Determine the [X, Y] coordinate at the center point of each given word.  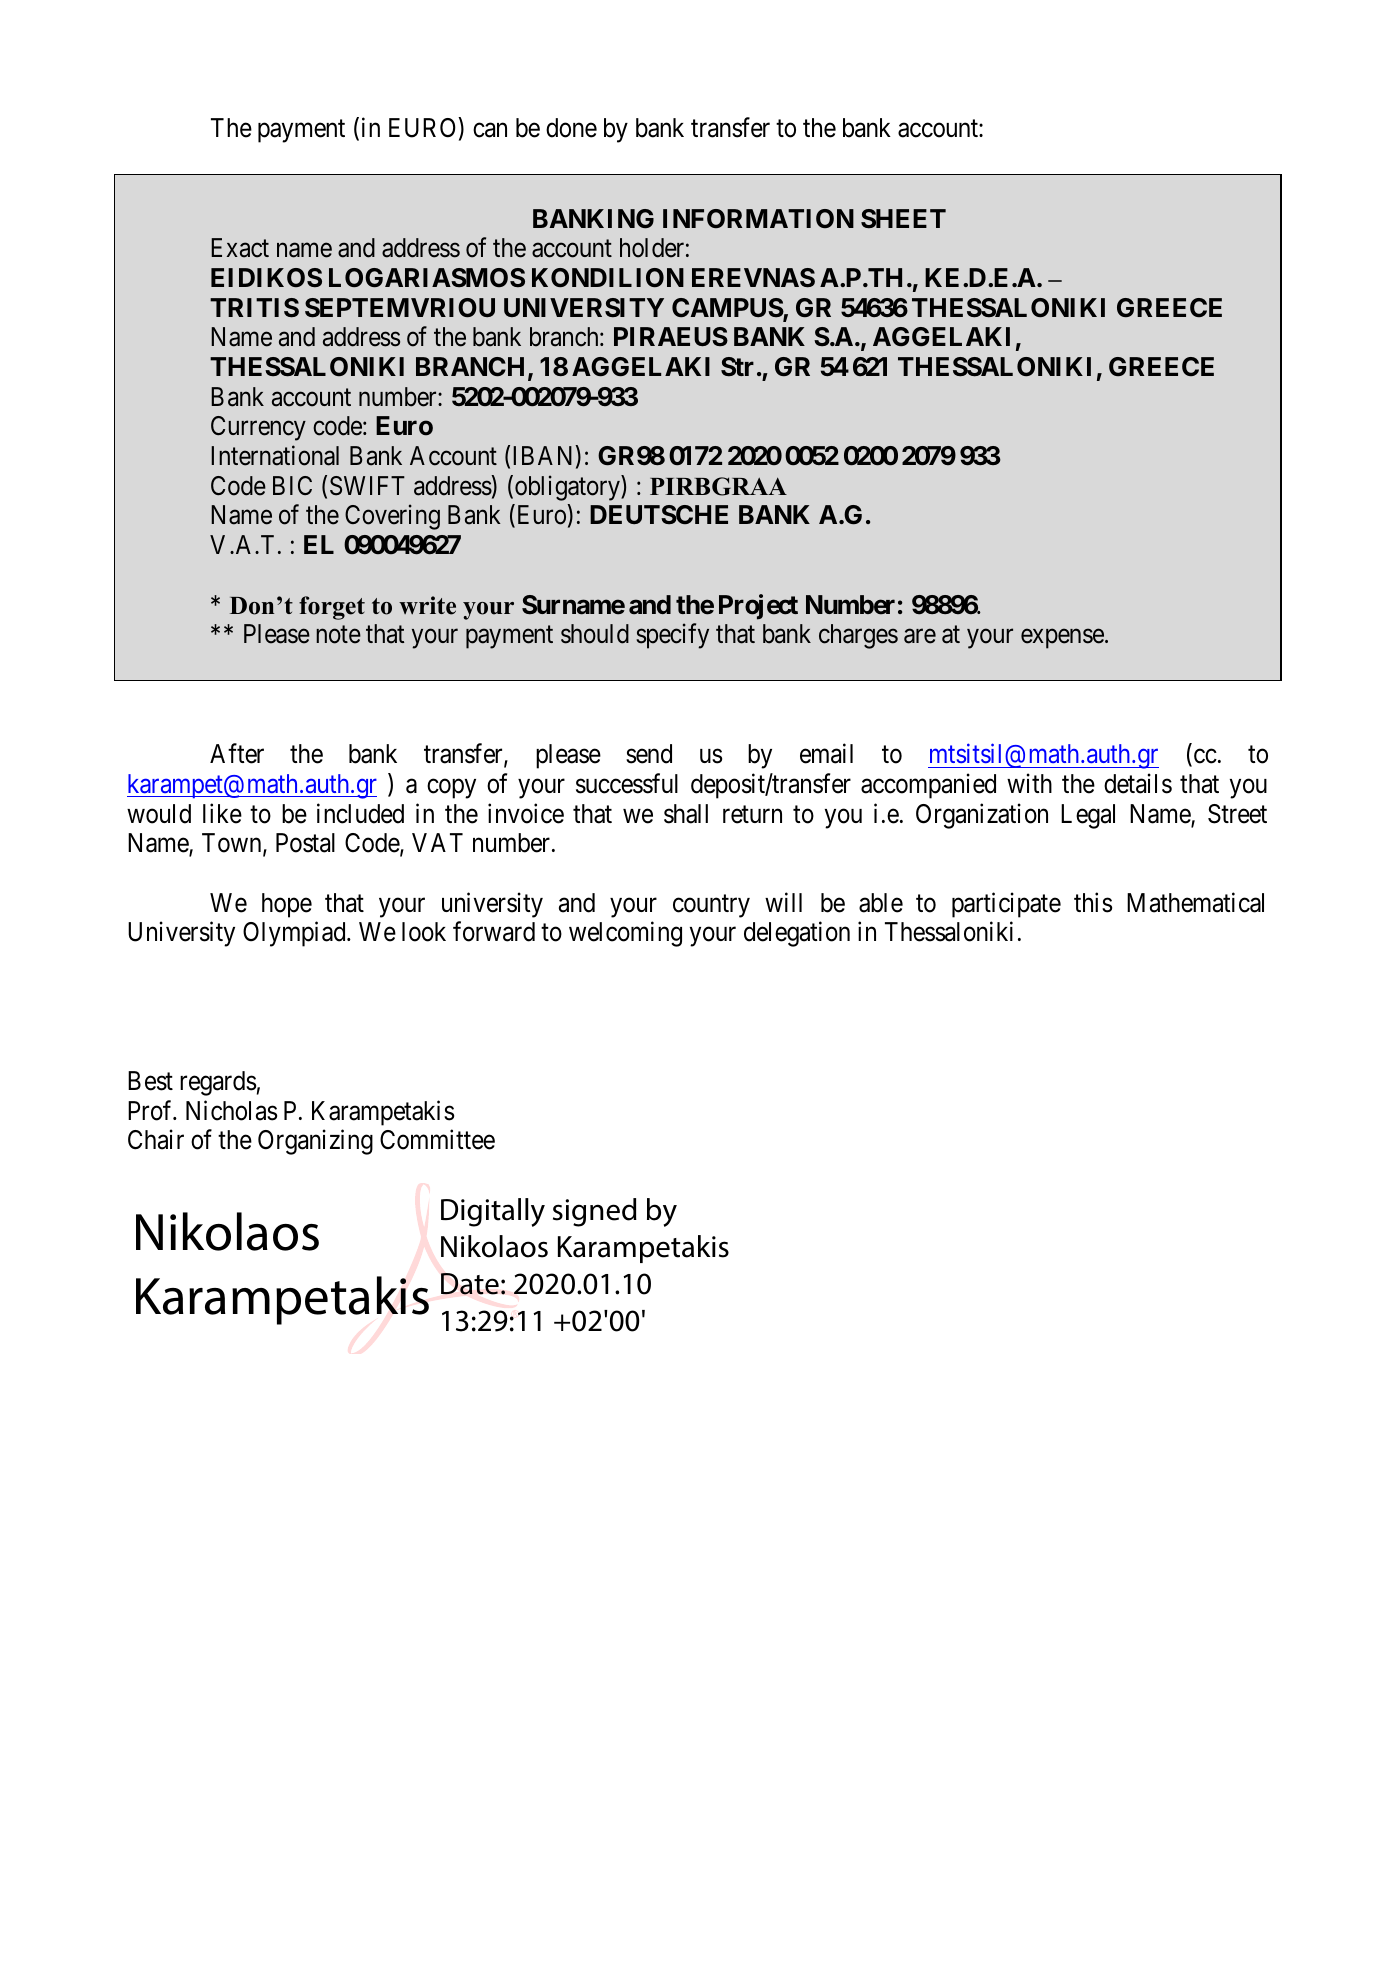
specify [672, 636]
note [338, 635]
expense [1062, 639]
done [571, 128]
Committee [437, 1140]
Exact [240, 248]
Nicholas [231, 1110]
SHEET [903, 219]
